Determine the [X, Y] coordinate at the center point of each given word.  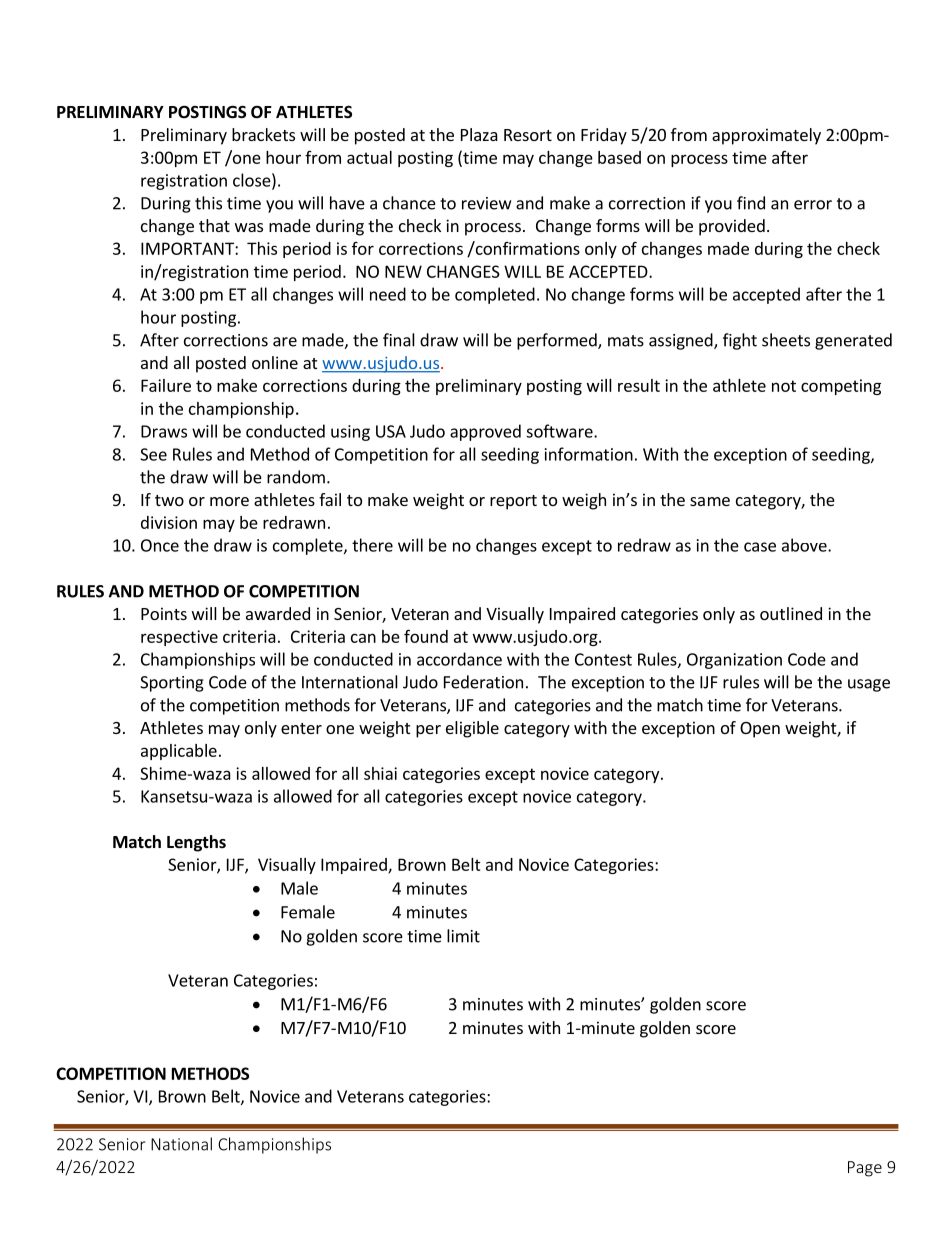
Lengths [196, 843]
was [249, 227]
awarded [278, 613]
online [275, 362]
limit [463, 936]
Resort [528, 135]
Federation [483, 682]
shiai [380, 773]
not [784, 386]
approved [485, 432]
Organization [734, 661]
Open [760, 730]
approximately [766, 136]
